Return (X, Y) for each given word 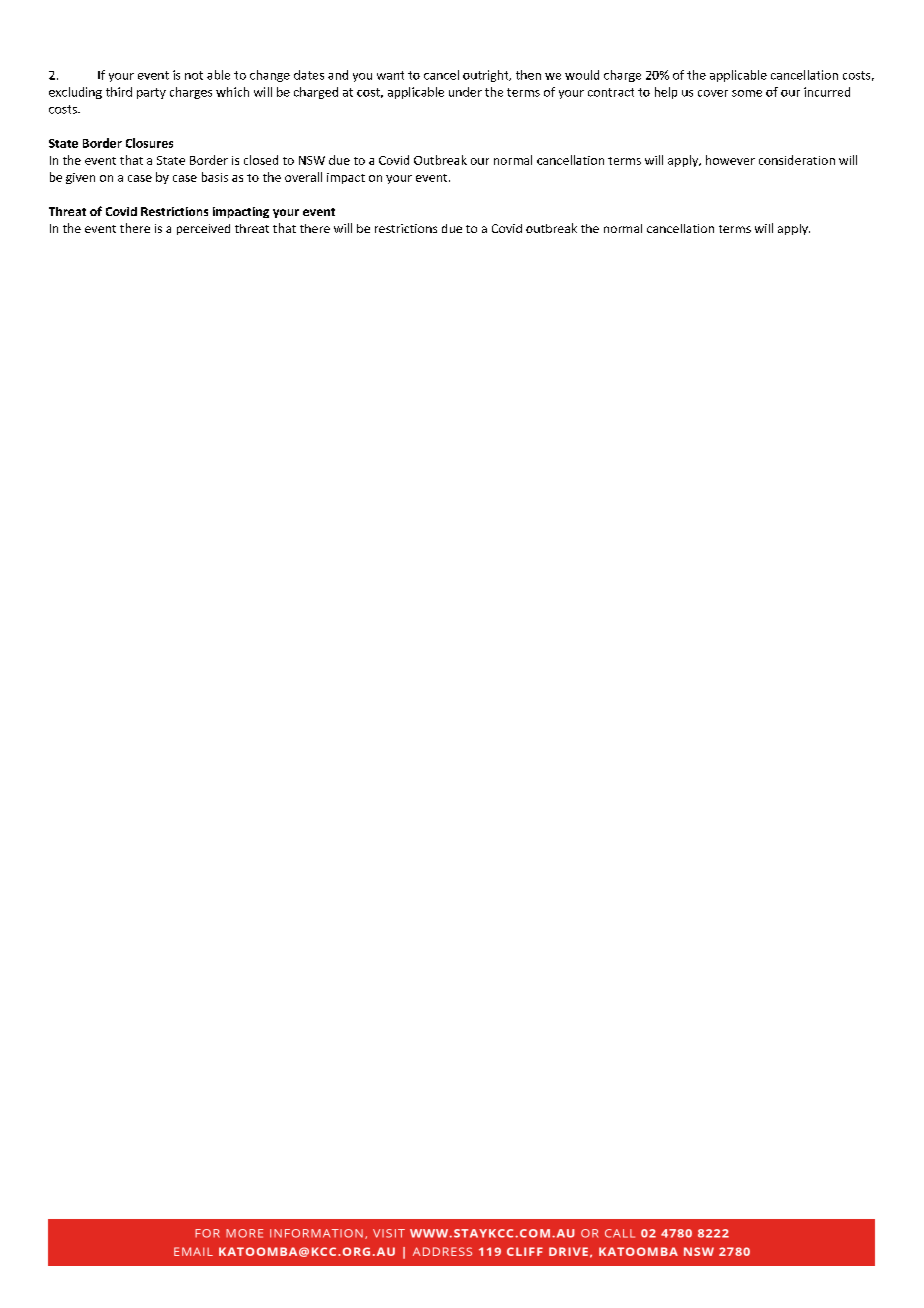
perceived (203, 229)
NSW (312, 160)
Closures (149, 143)
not (194, 75)
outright (487, 76)
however (730, 160)
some (747, 93)
